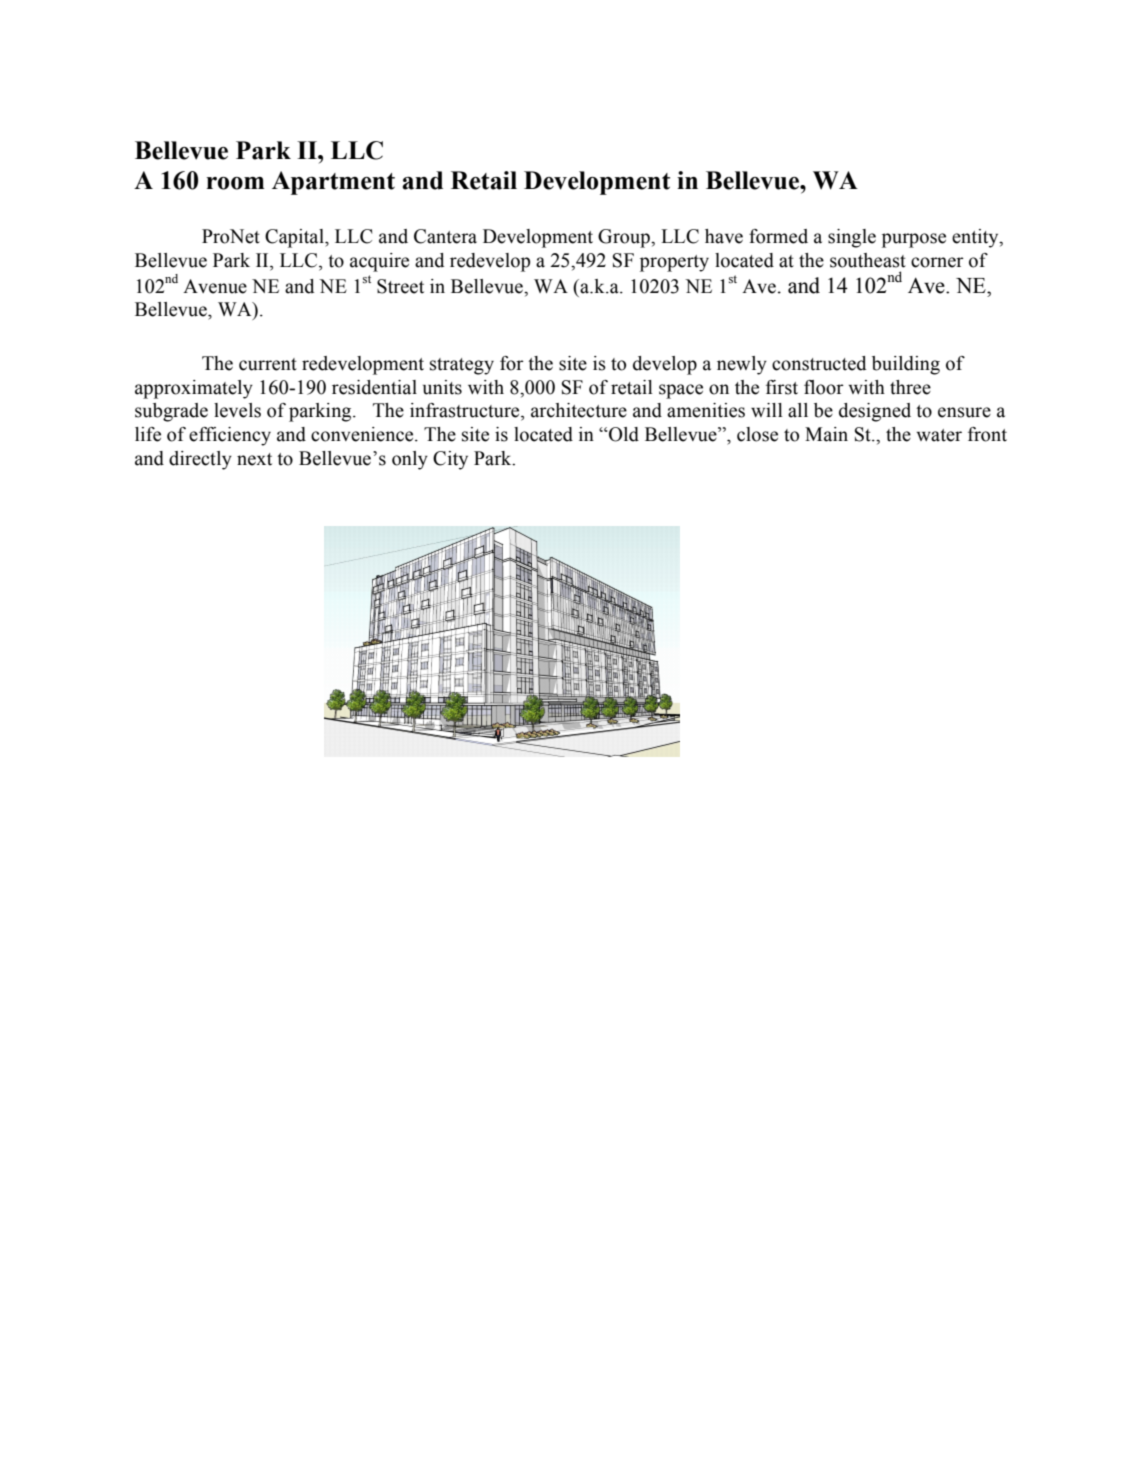 The image size is (1143, 1479). What do you see at coordinates (868, 260) in the screenshot?
I see `southeast` at bounding box center [868, 260].
